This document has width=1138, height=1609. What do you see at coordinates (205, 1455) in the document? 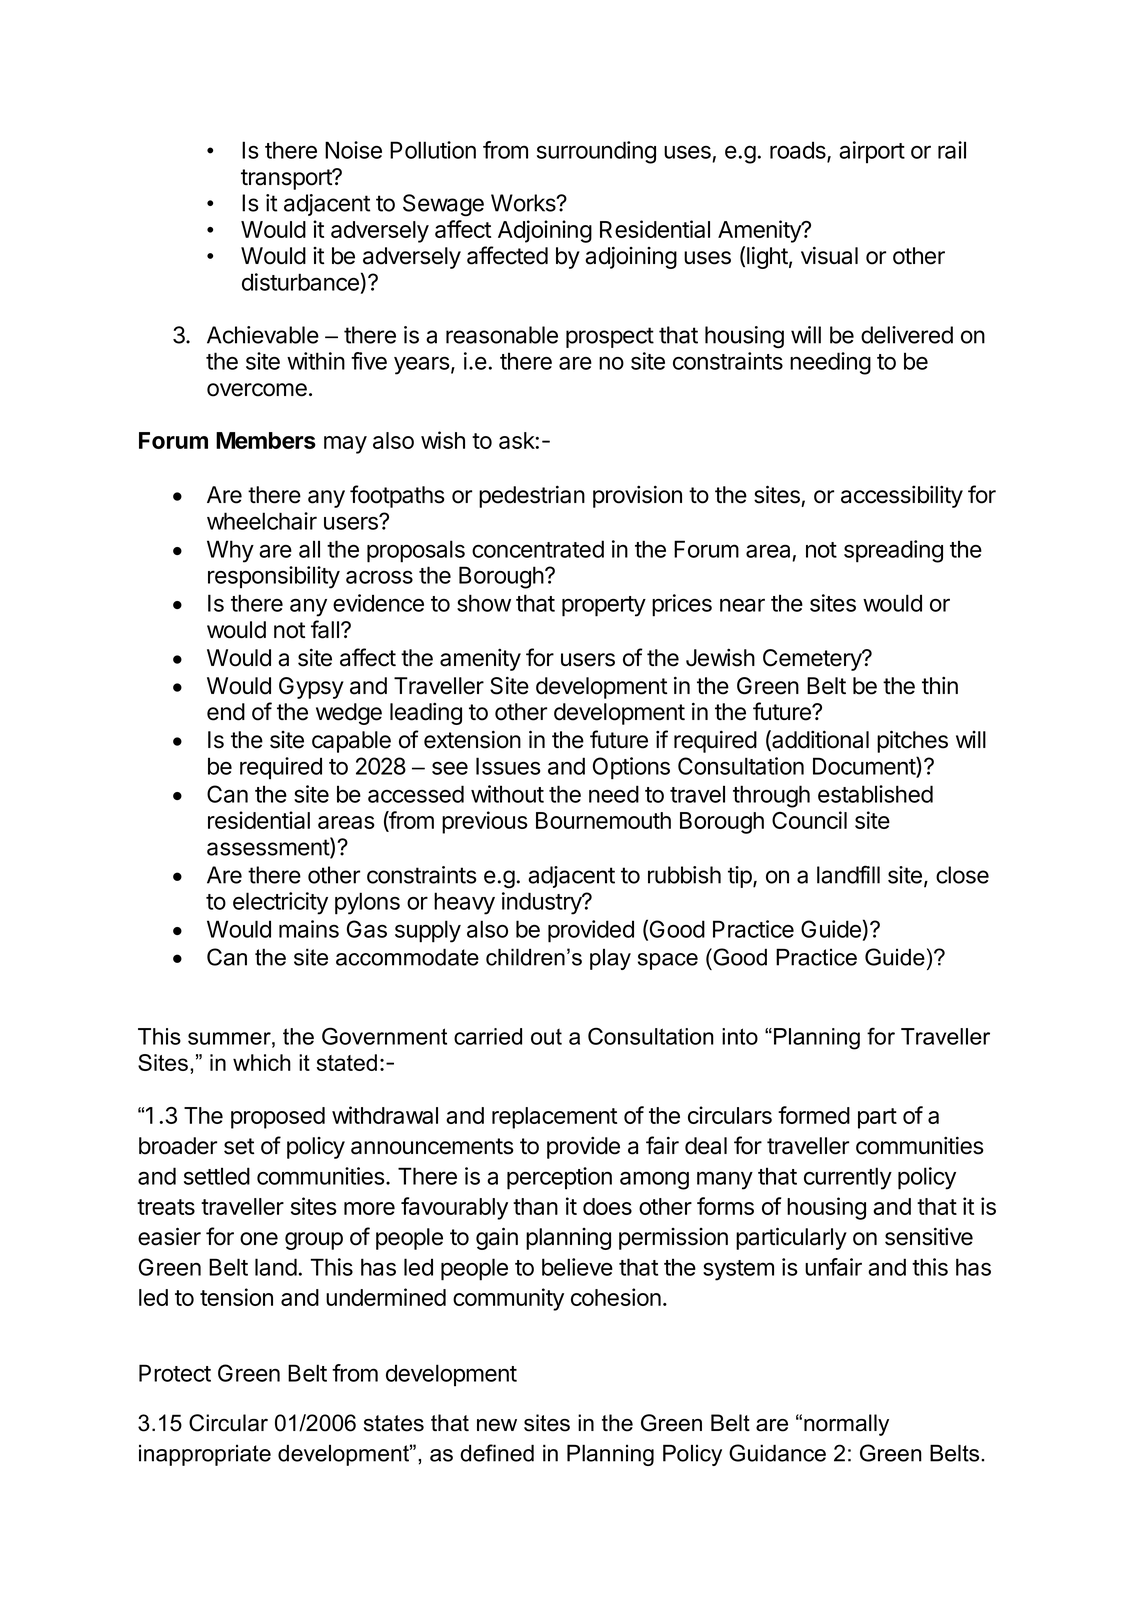
I see `inappropriate` at bounding box center [205, 1455].
